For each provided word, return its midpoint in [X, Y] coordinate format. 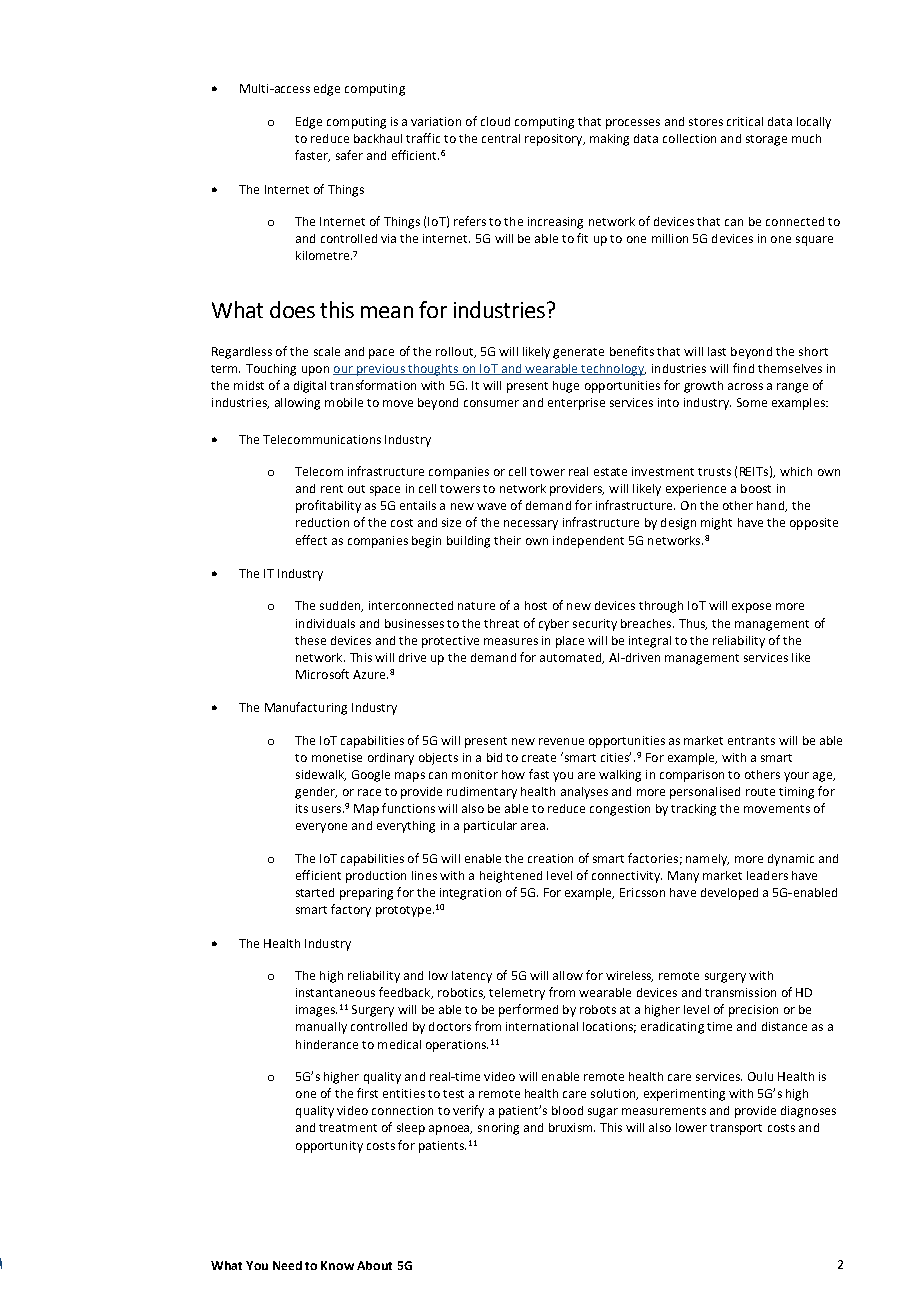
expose [751, 608]
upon [315, 371]
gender [316, 793]
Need [287, 1265]
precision [753, 1011]
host [536, 605]
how [513, 774]
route [760, 792]
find [743, 368]
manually [321, 1028]
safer [349, 155]
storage [766, 140]
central [501, 138]
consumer [491, 403]
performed [528, 1010]
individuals [325, 623]
